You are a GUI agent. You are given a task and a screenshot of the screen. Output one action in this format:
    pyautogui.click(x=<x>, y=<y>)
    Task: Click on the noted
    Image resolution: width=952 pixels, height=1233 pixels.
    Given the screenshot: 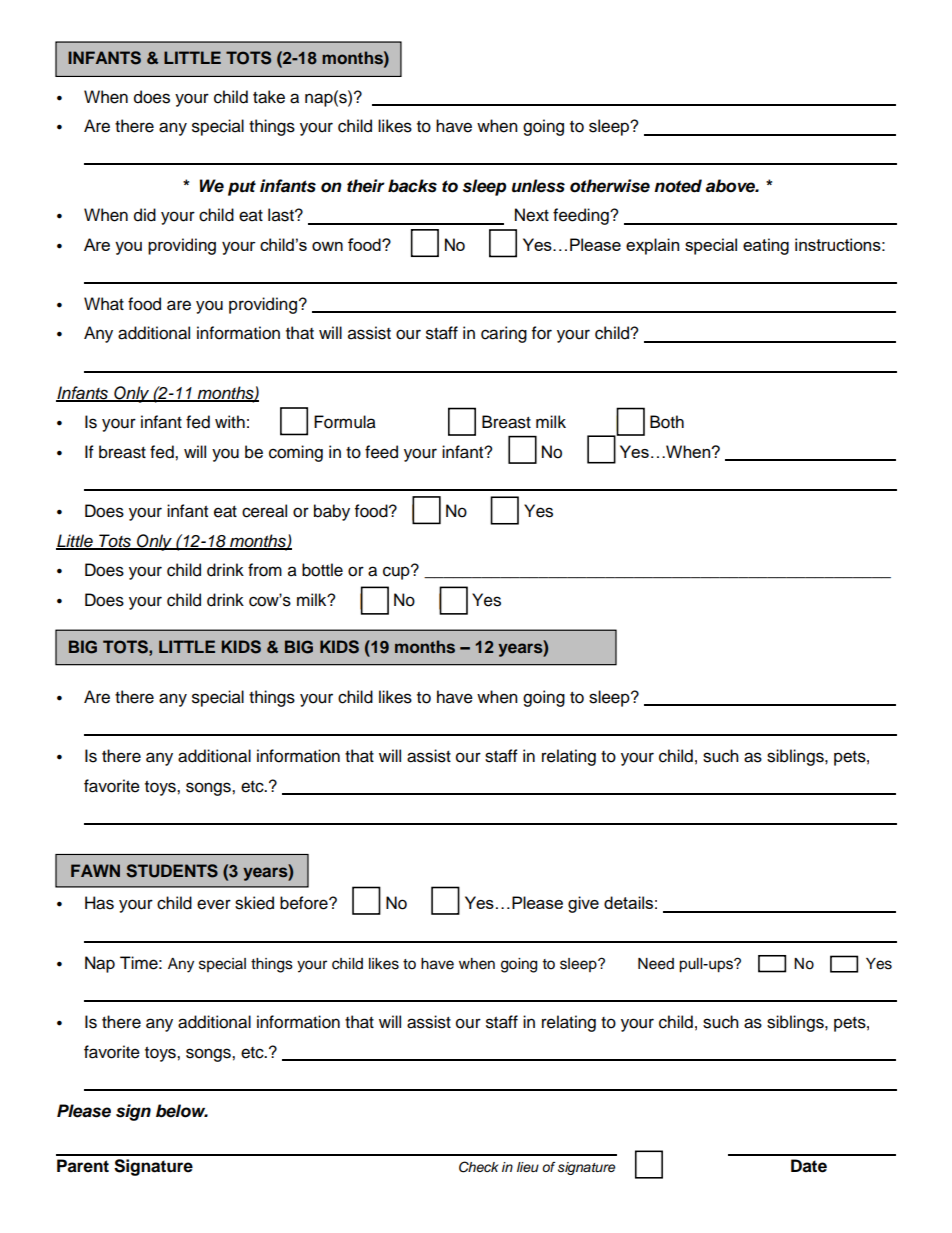 What is the action you would take?
    pyautogui.click(x=678, y=186)
